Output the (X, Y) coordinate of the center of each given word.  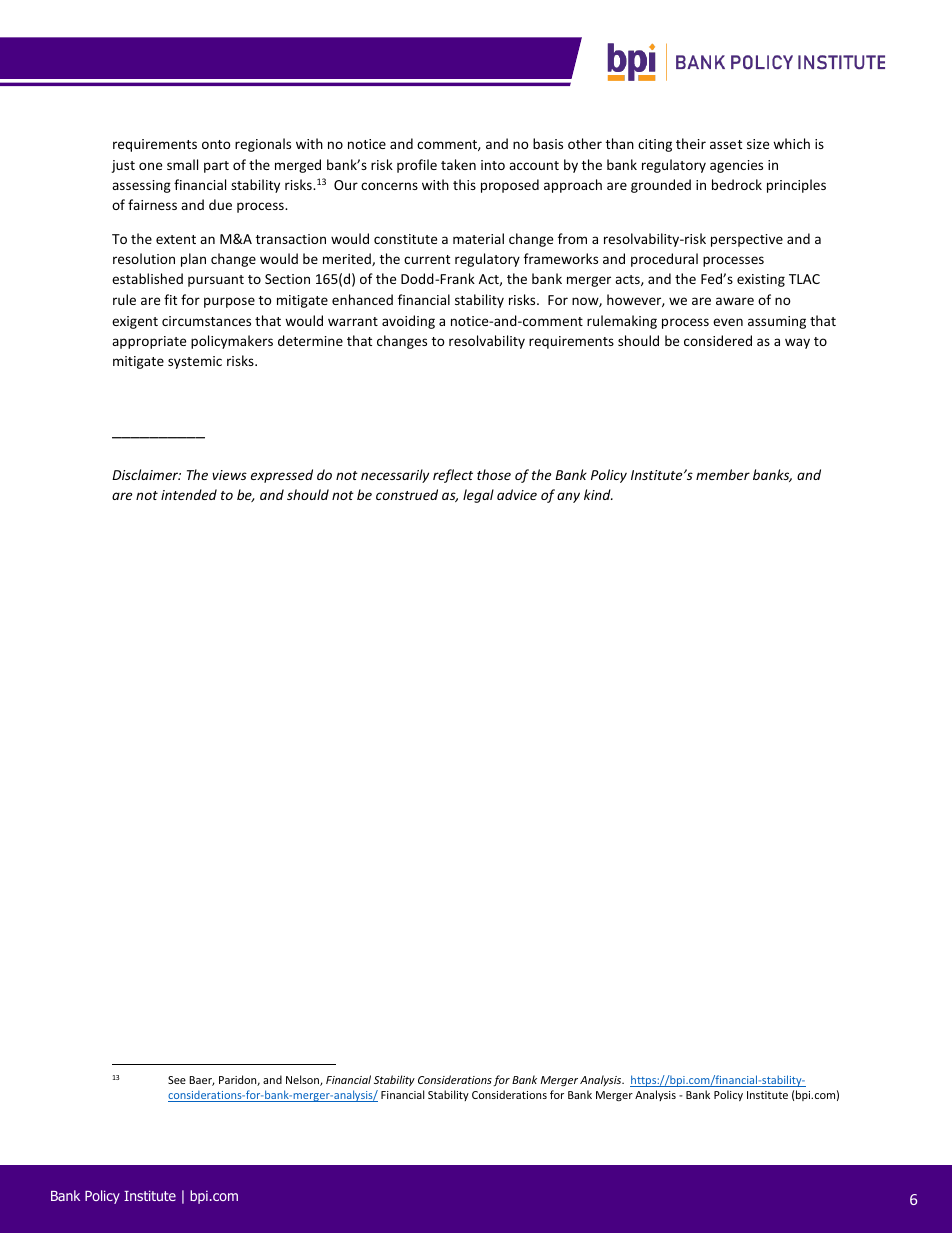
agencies (736, 166)
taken (458, 164)
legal (478, 496)
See (177, 1080)
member (723, 474)
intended (189, 494)
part (216, 167)
